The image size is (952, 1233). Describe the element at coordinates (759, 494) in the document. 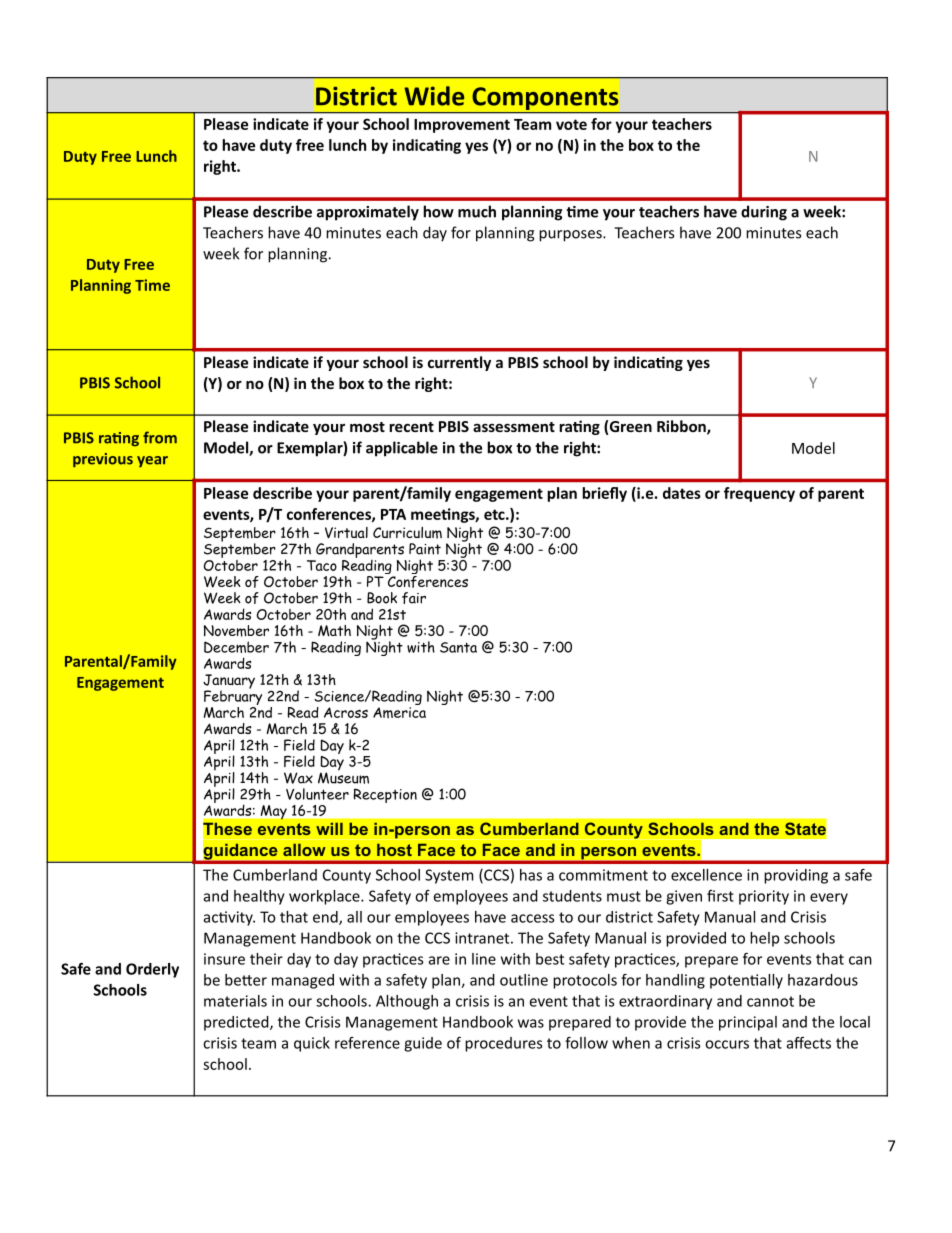

I see `frequency` at that location.
